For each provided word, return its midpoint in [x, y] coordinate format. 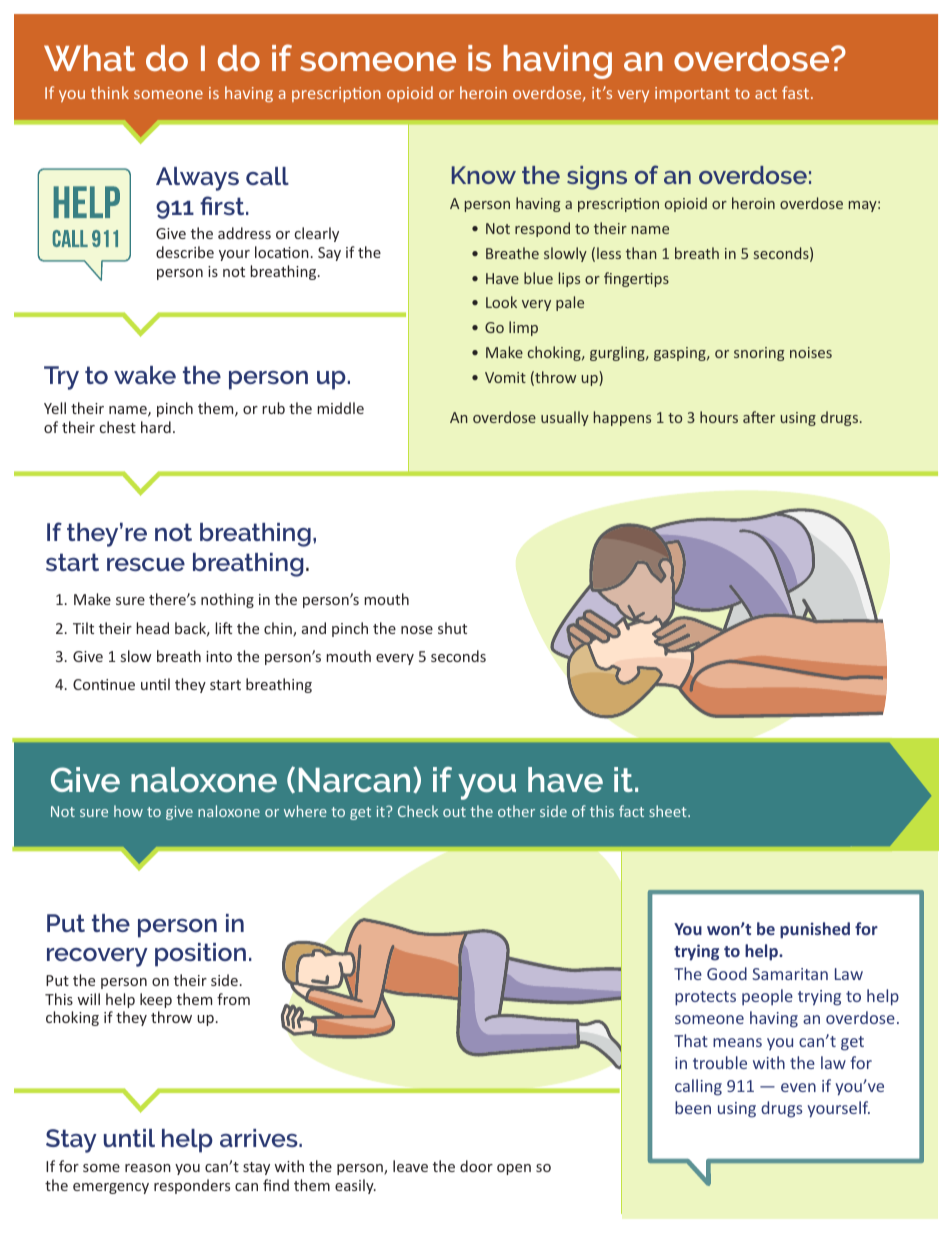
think [110, 92]
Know [484, 175]
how [128, 811]
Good [727, 973]
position [200, 955]
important [692, 94]
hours [719, 417]
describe [185, 252]
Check [418, 811]
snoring [759, 354]
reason [148, 1168]
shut [452, 628]
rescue [146, 564]
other [516, 811]
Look [501, 302]
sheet [669, 811]
